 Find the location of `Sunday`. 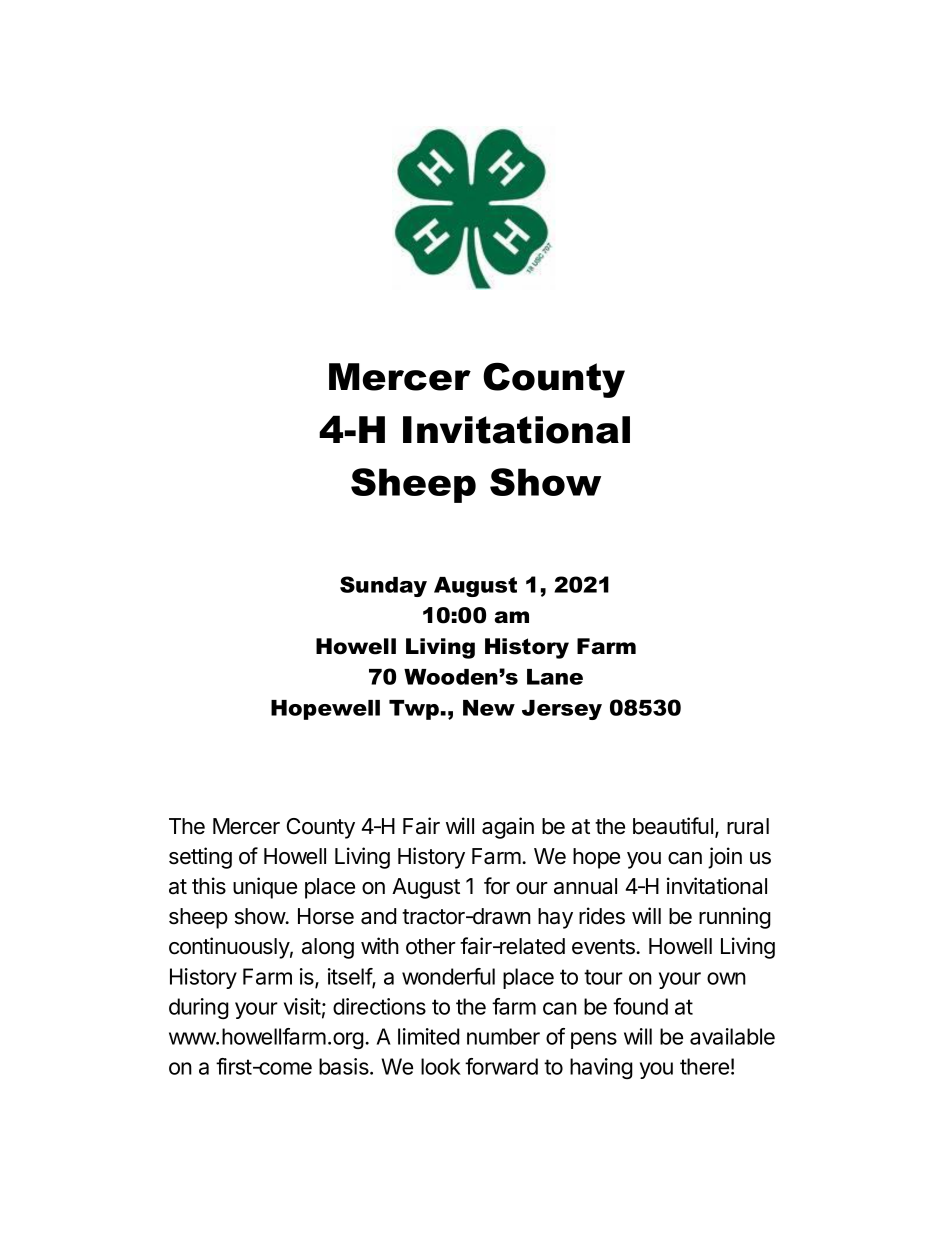

Sunday is located at coordinates (383, 586).
